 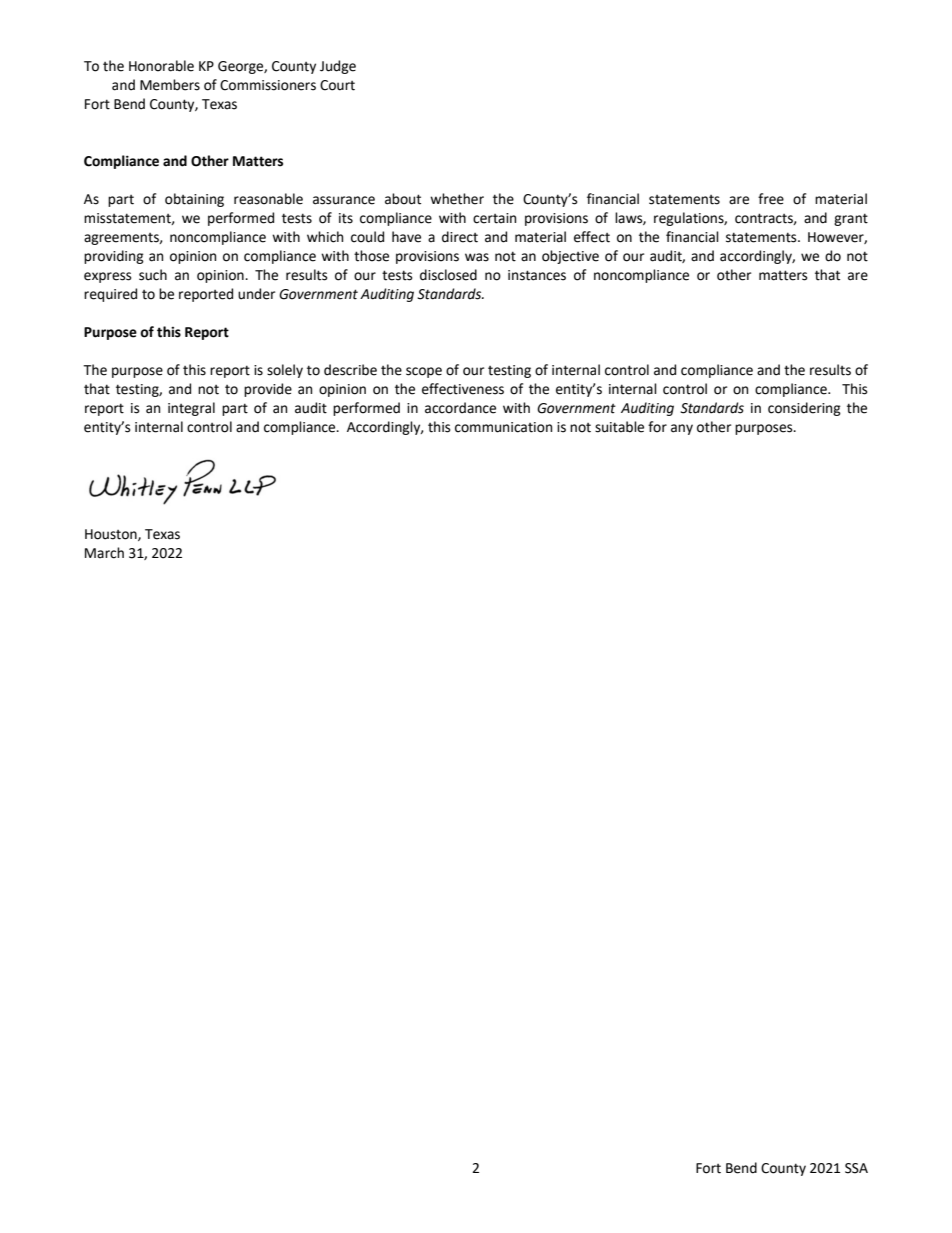 What do you see at coordinates (457, 199) in the image?
I see `whether` at bounding box center [457, 199].
